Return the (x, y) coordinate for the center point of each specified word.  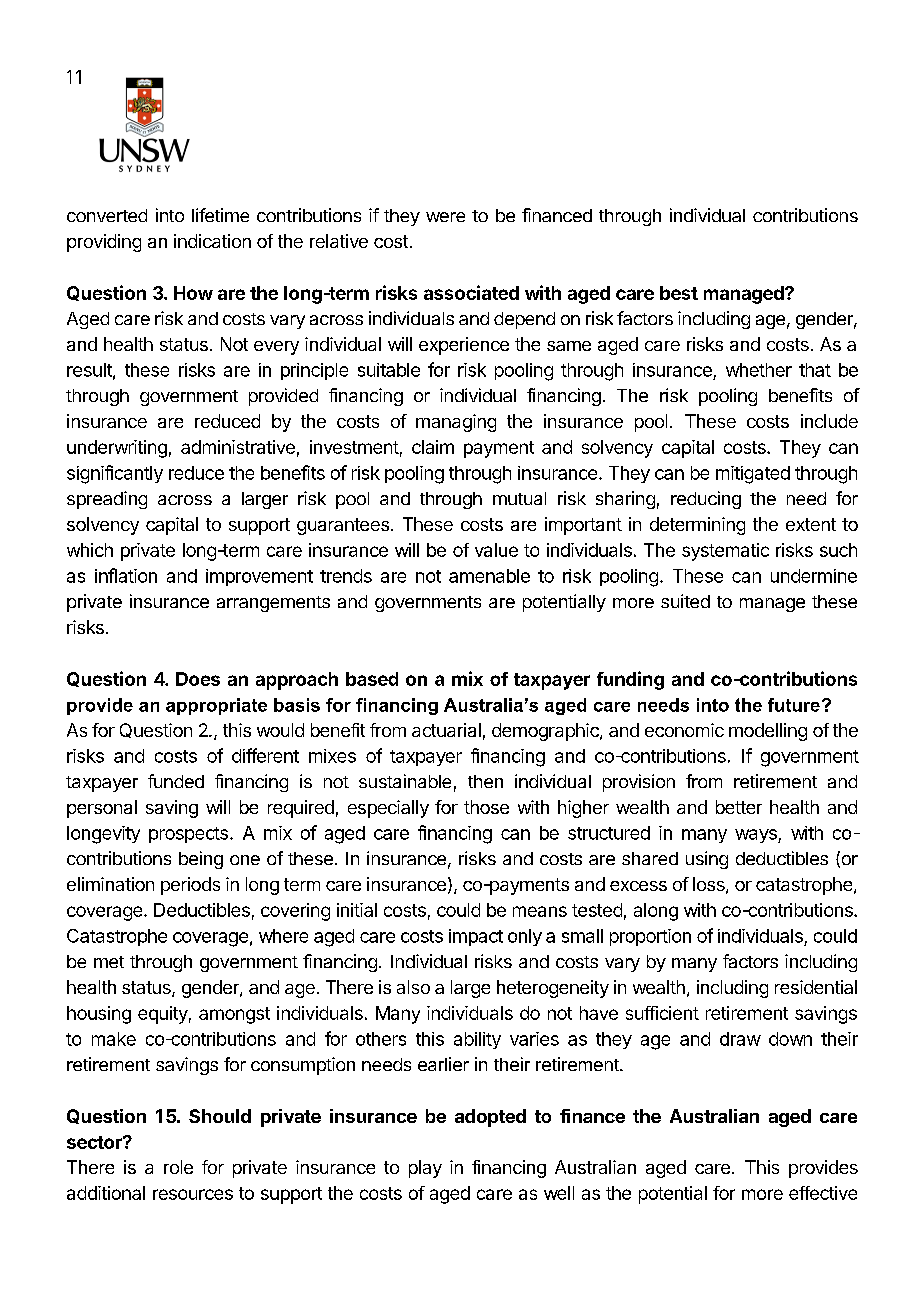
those (486, 807)
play (425, 1169)
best (679, 293)
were (445, 217)
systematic (725, 552)
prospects (188, 835)
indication (212, 241)
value (496, 550)
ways (757, 836)
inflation (126, 575)
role (178, 1167)
